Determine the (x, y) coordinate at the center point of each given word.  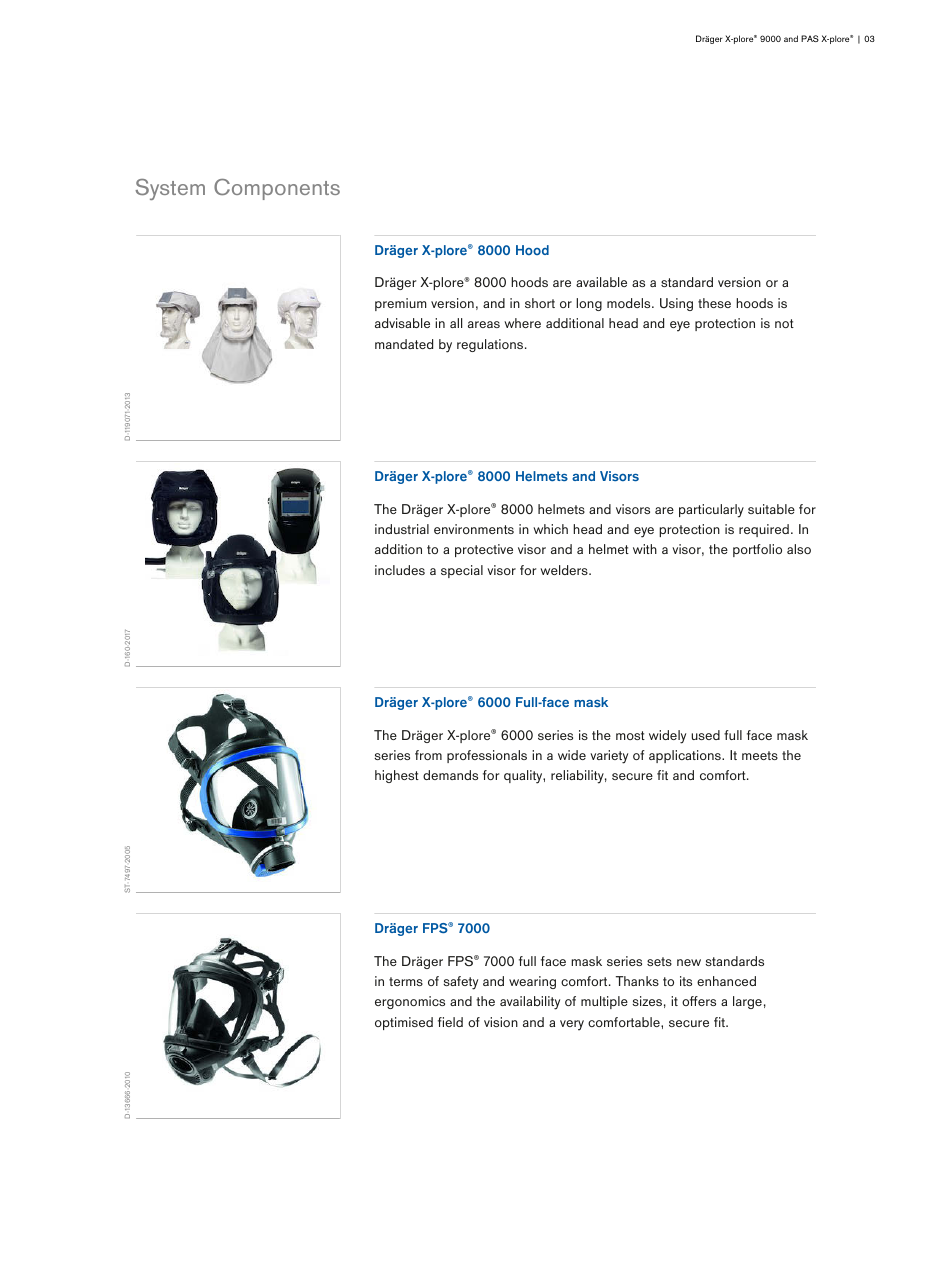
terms (406, 981)
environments (474, 529)
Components (277, 189)
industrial (402, 529)
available (601, 282)
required (764, 530)
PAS (810, 38)
